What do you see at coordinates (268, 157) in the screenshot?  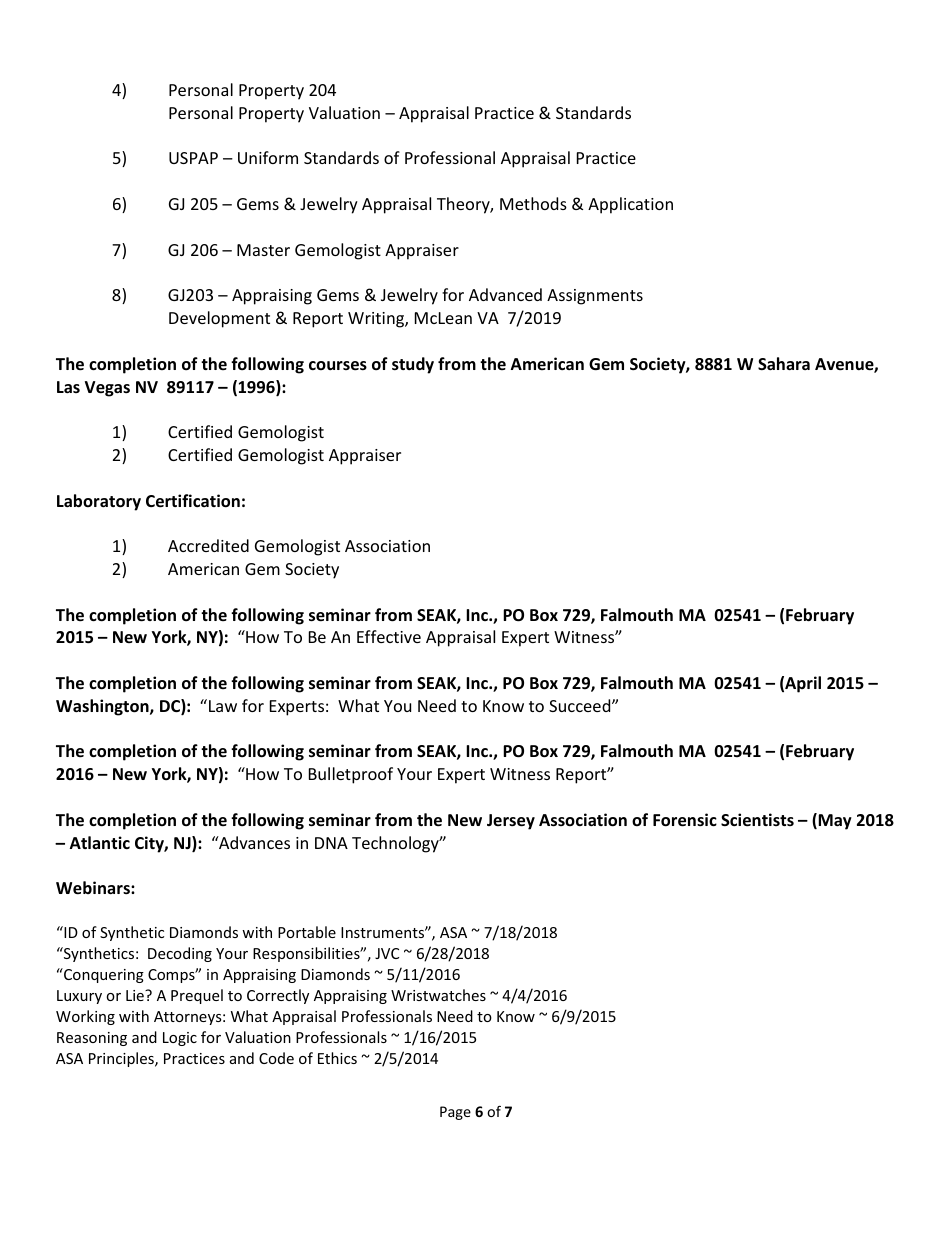 I see `Uniform` at bounding box center [268, 157].
